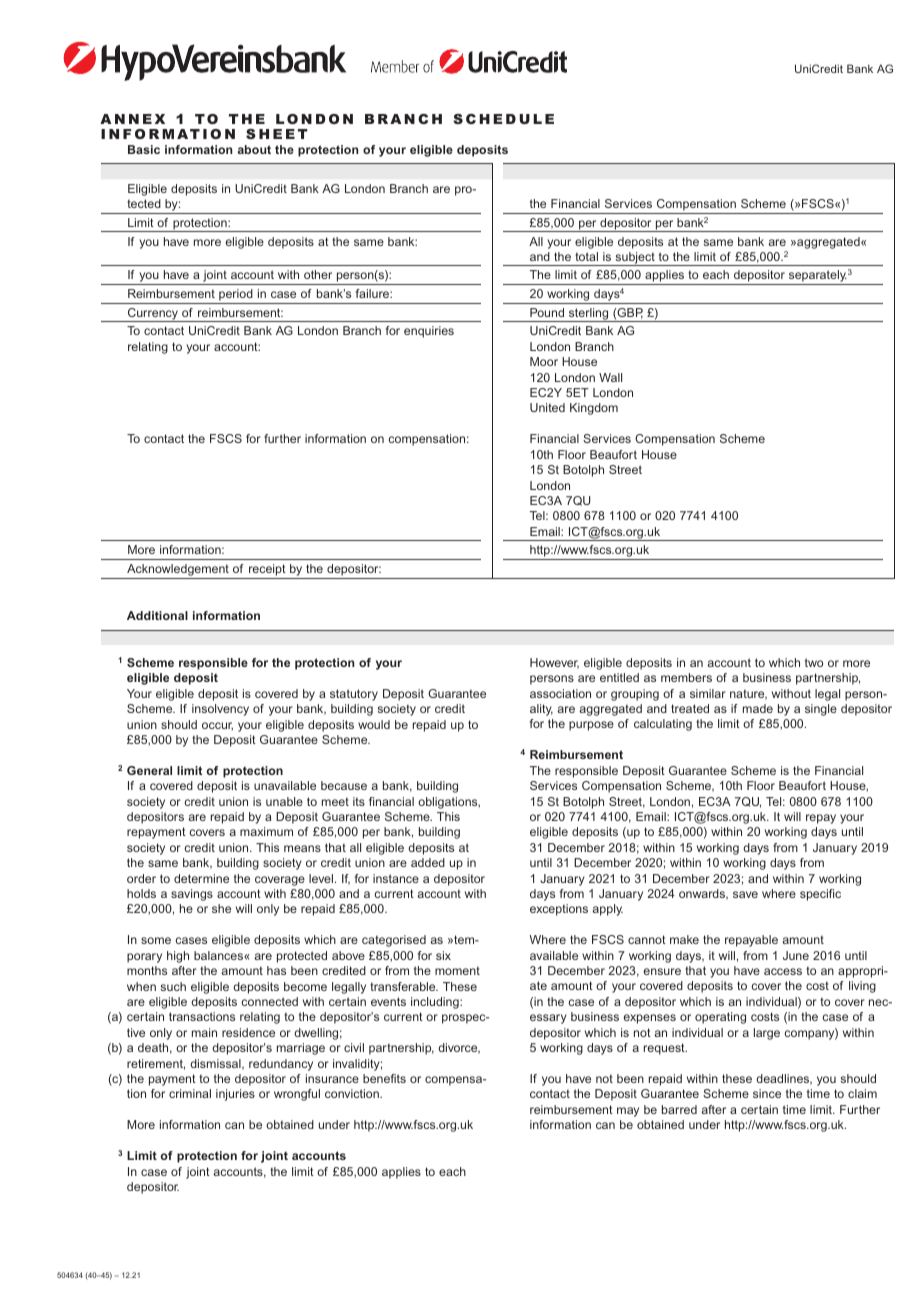 The width and height of the screenshot is (924, 1308). I want to click on determine, so click(201, 878).
